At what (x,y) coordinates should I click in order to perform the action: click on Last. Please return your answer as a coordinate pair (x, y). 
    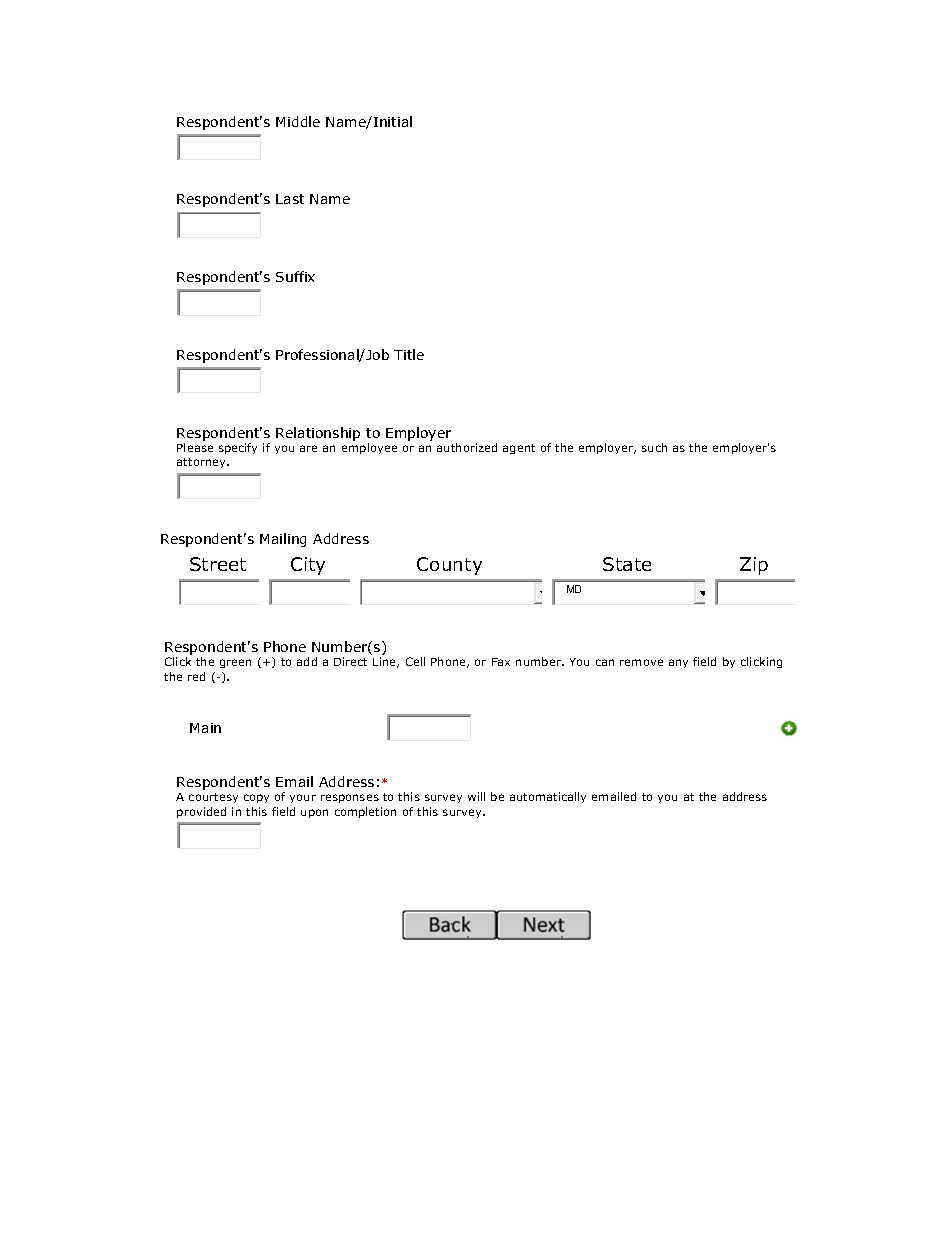
    Looking at the image, I should click on (290, 199).
